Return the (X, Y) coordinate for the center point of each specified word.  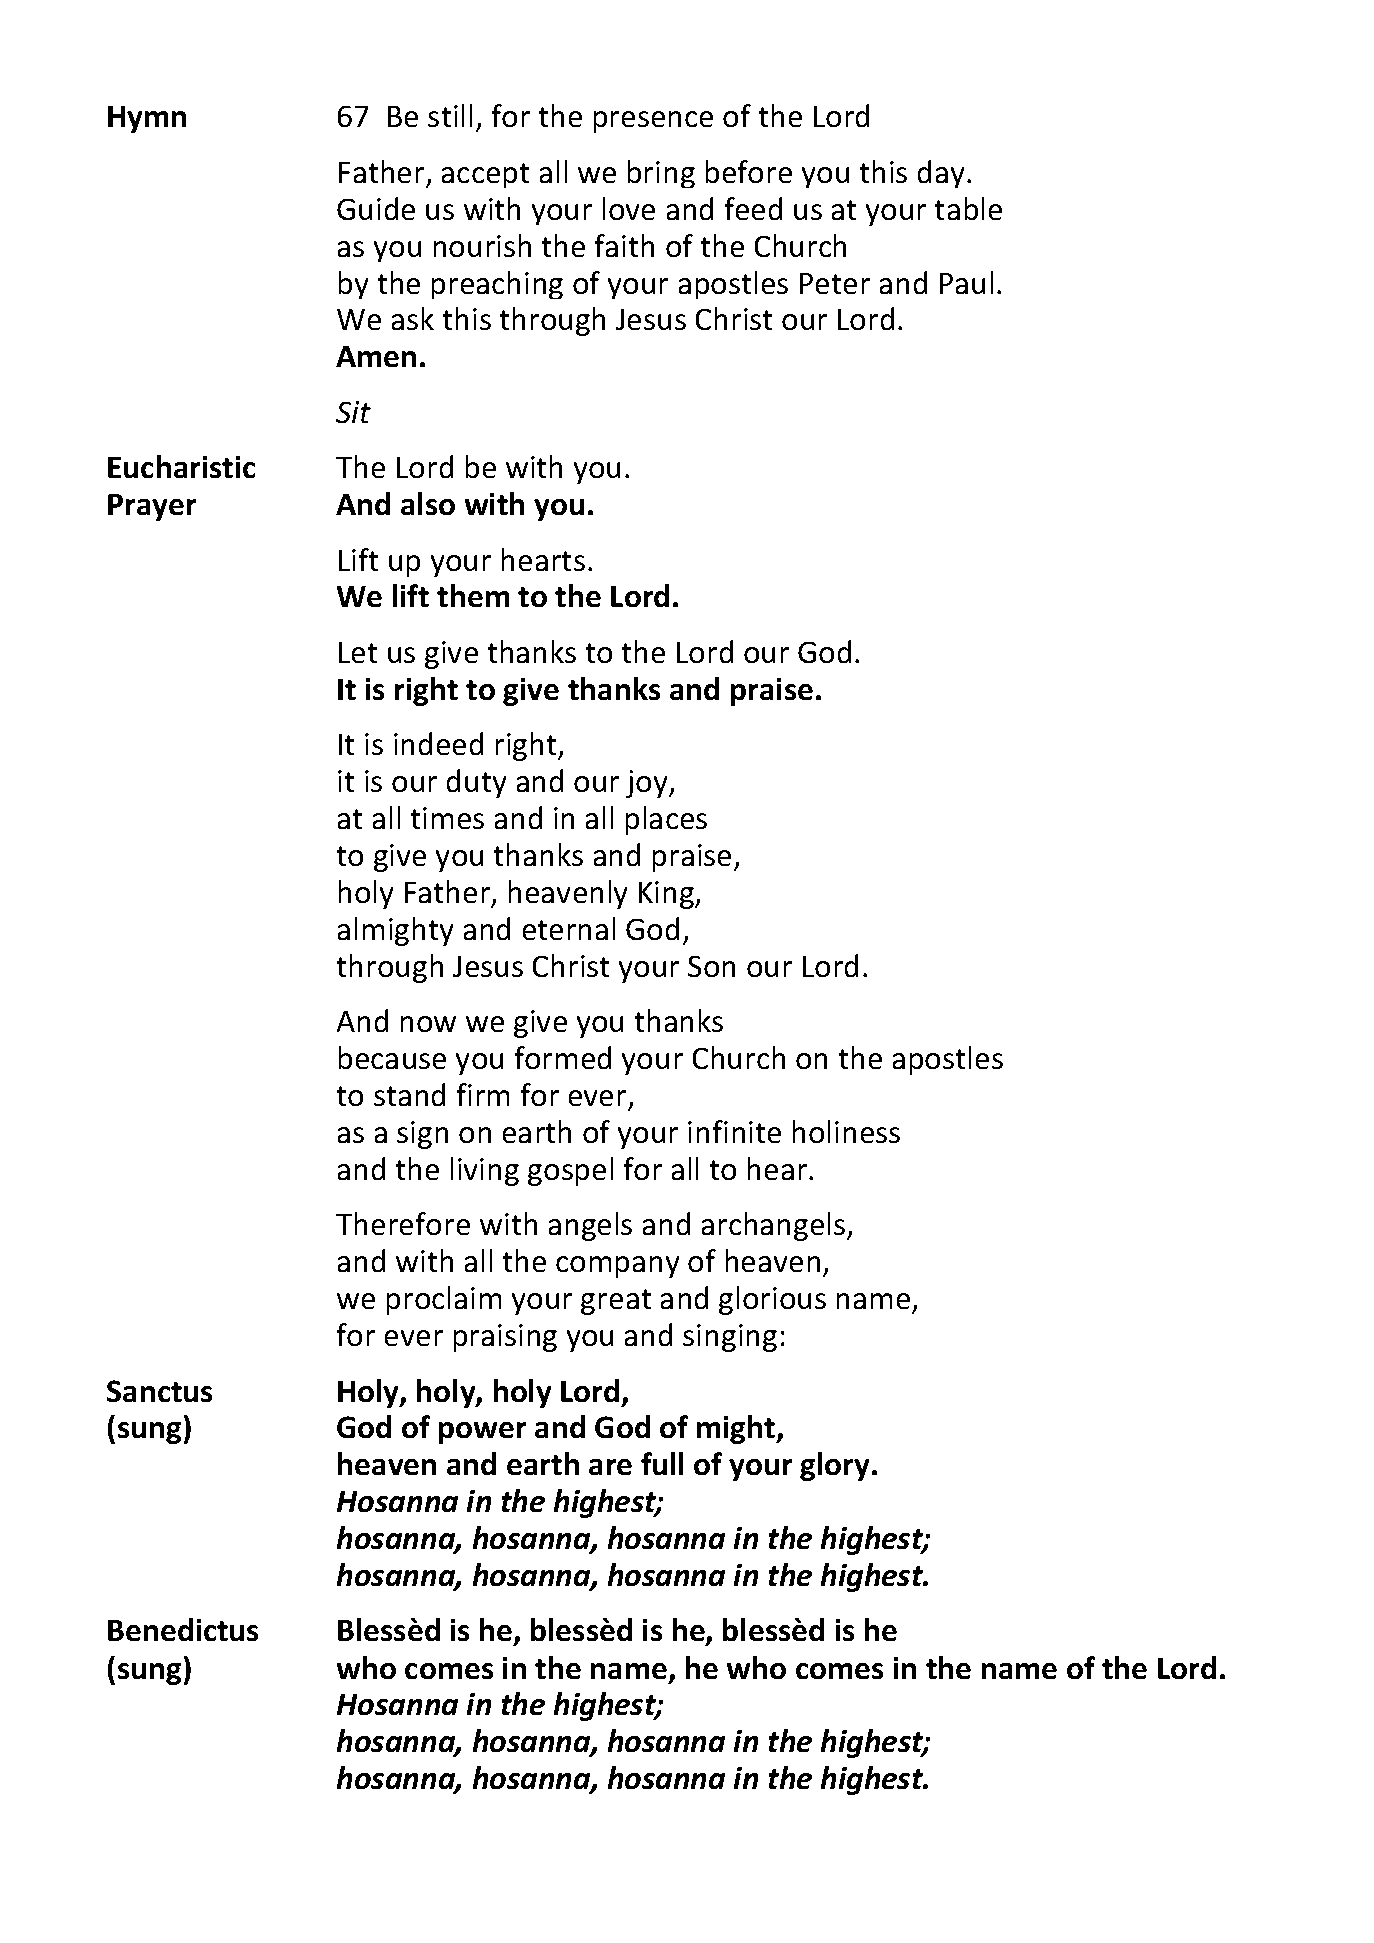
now (428, 1024)
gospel (570, 1171)
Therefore (403, 1223)
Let (358, 652)
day (941, 174)
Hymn (147, 119)
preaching (497, 285)
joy (648, 784)
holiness (846, 1131)
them (473, 595)
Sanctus (159, 1391)
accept (485, 175)
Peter (835, 283)
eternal (569, 928)
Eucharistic (181, 466)
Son (711, 966)
